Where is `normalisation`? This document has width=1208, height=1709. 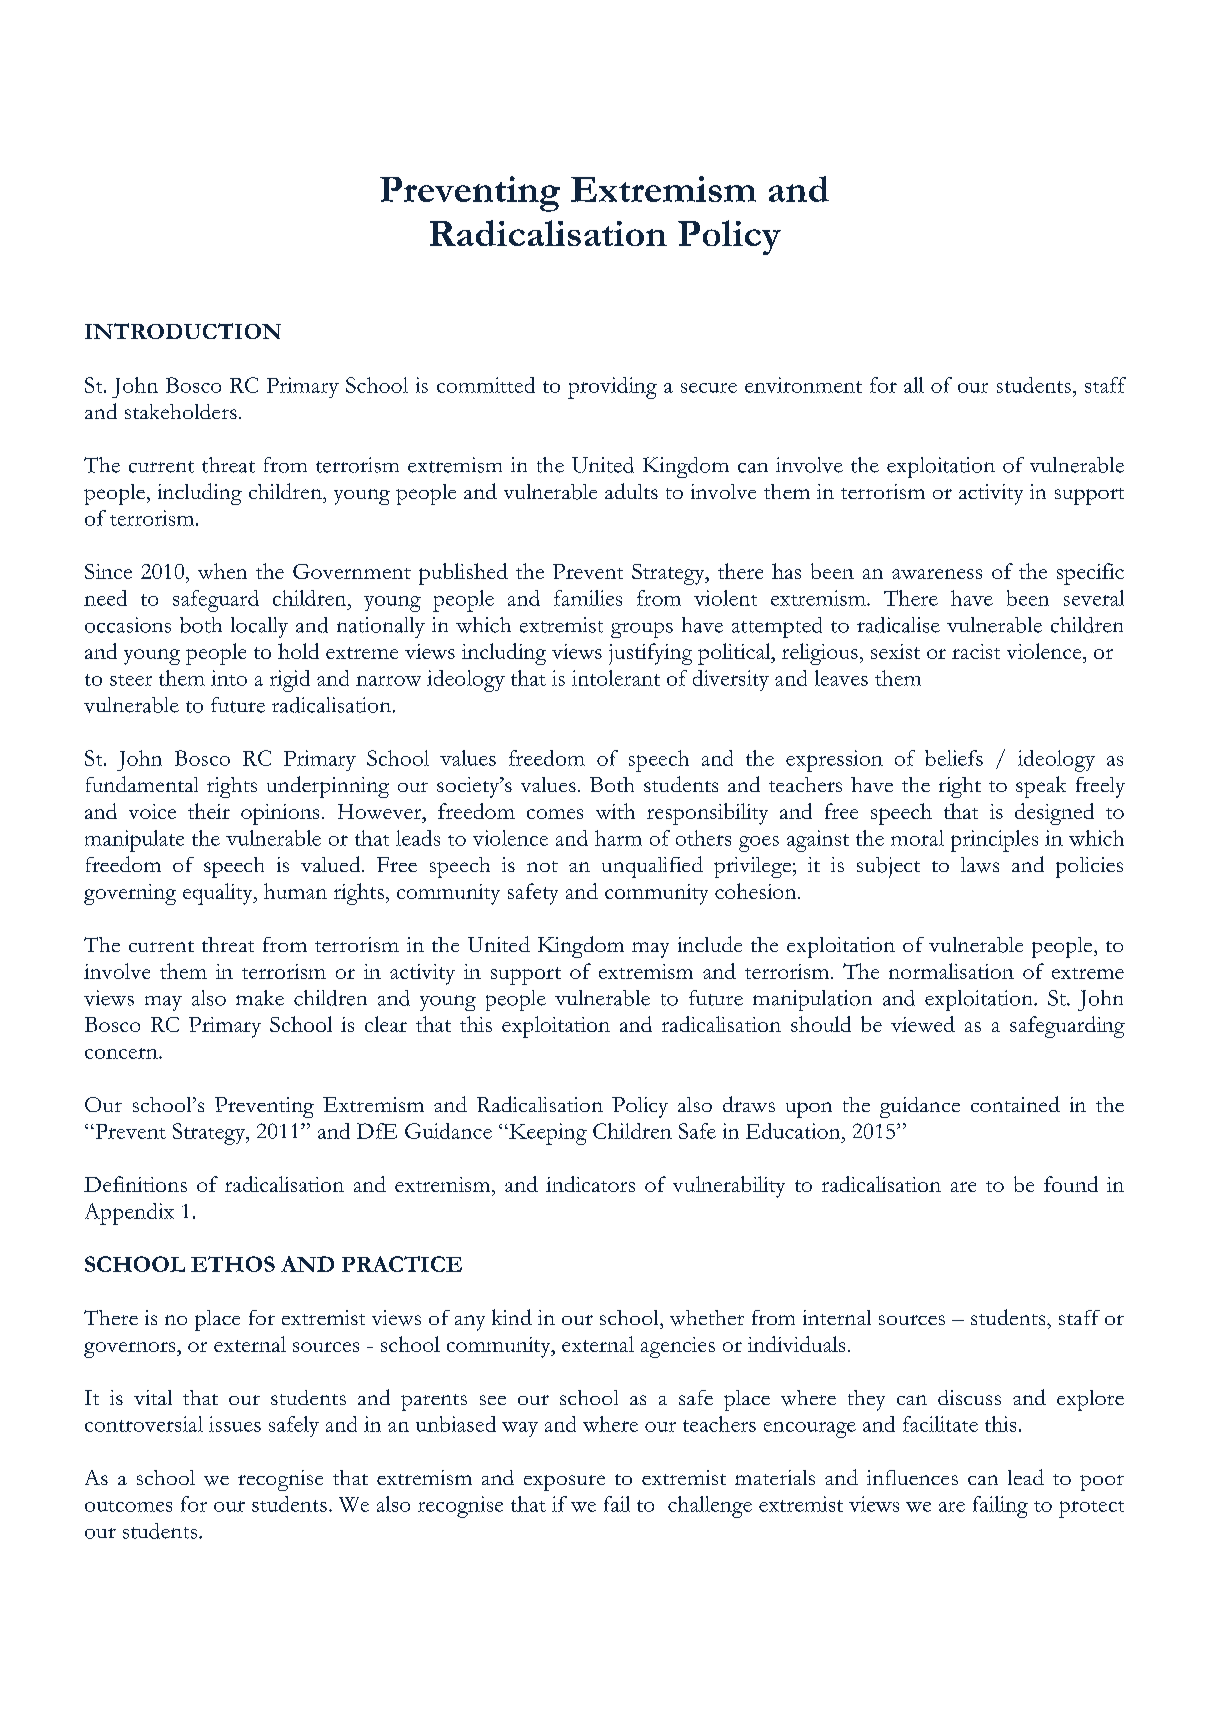 normalisation is located at coordinates (951, 971).
